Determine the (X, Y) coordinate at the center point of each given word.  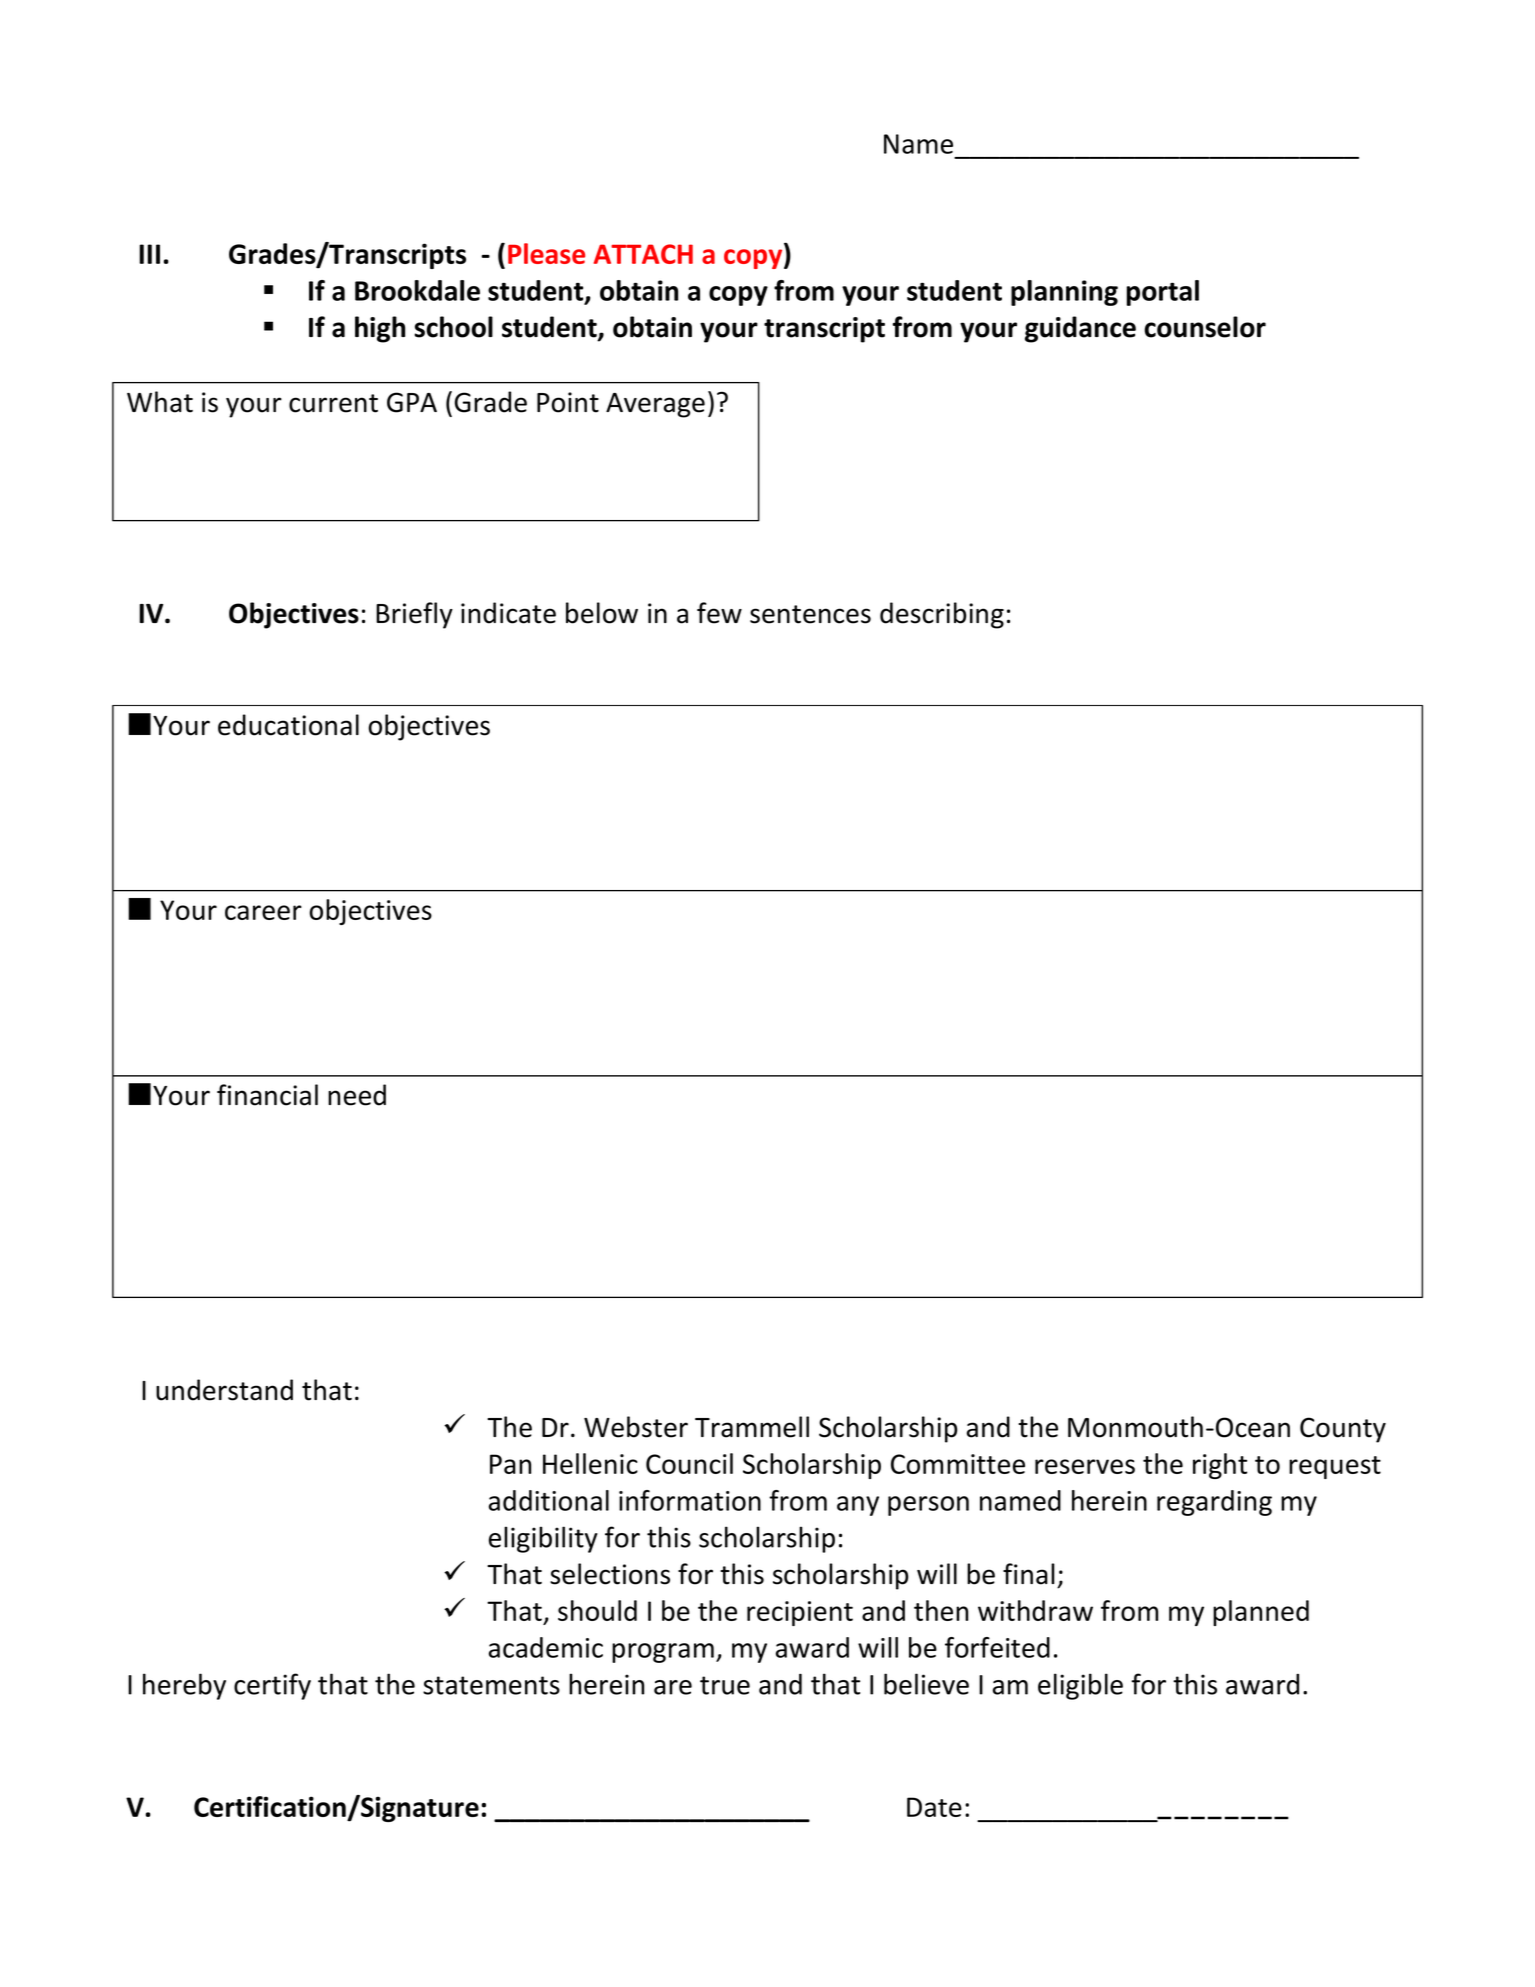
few (719, 613)
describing (942, 615)
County (1343, 1430)
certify (272, 1686)
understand (224, 1390)
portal (1163, 293)
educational (288, 725)
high (380, 329)
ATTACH (643, 254)
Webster (636, 1427)
